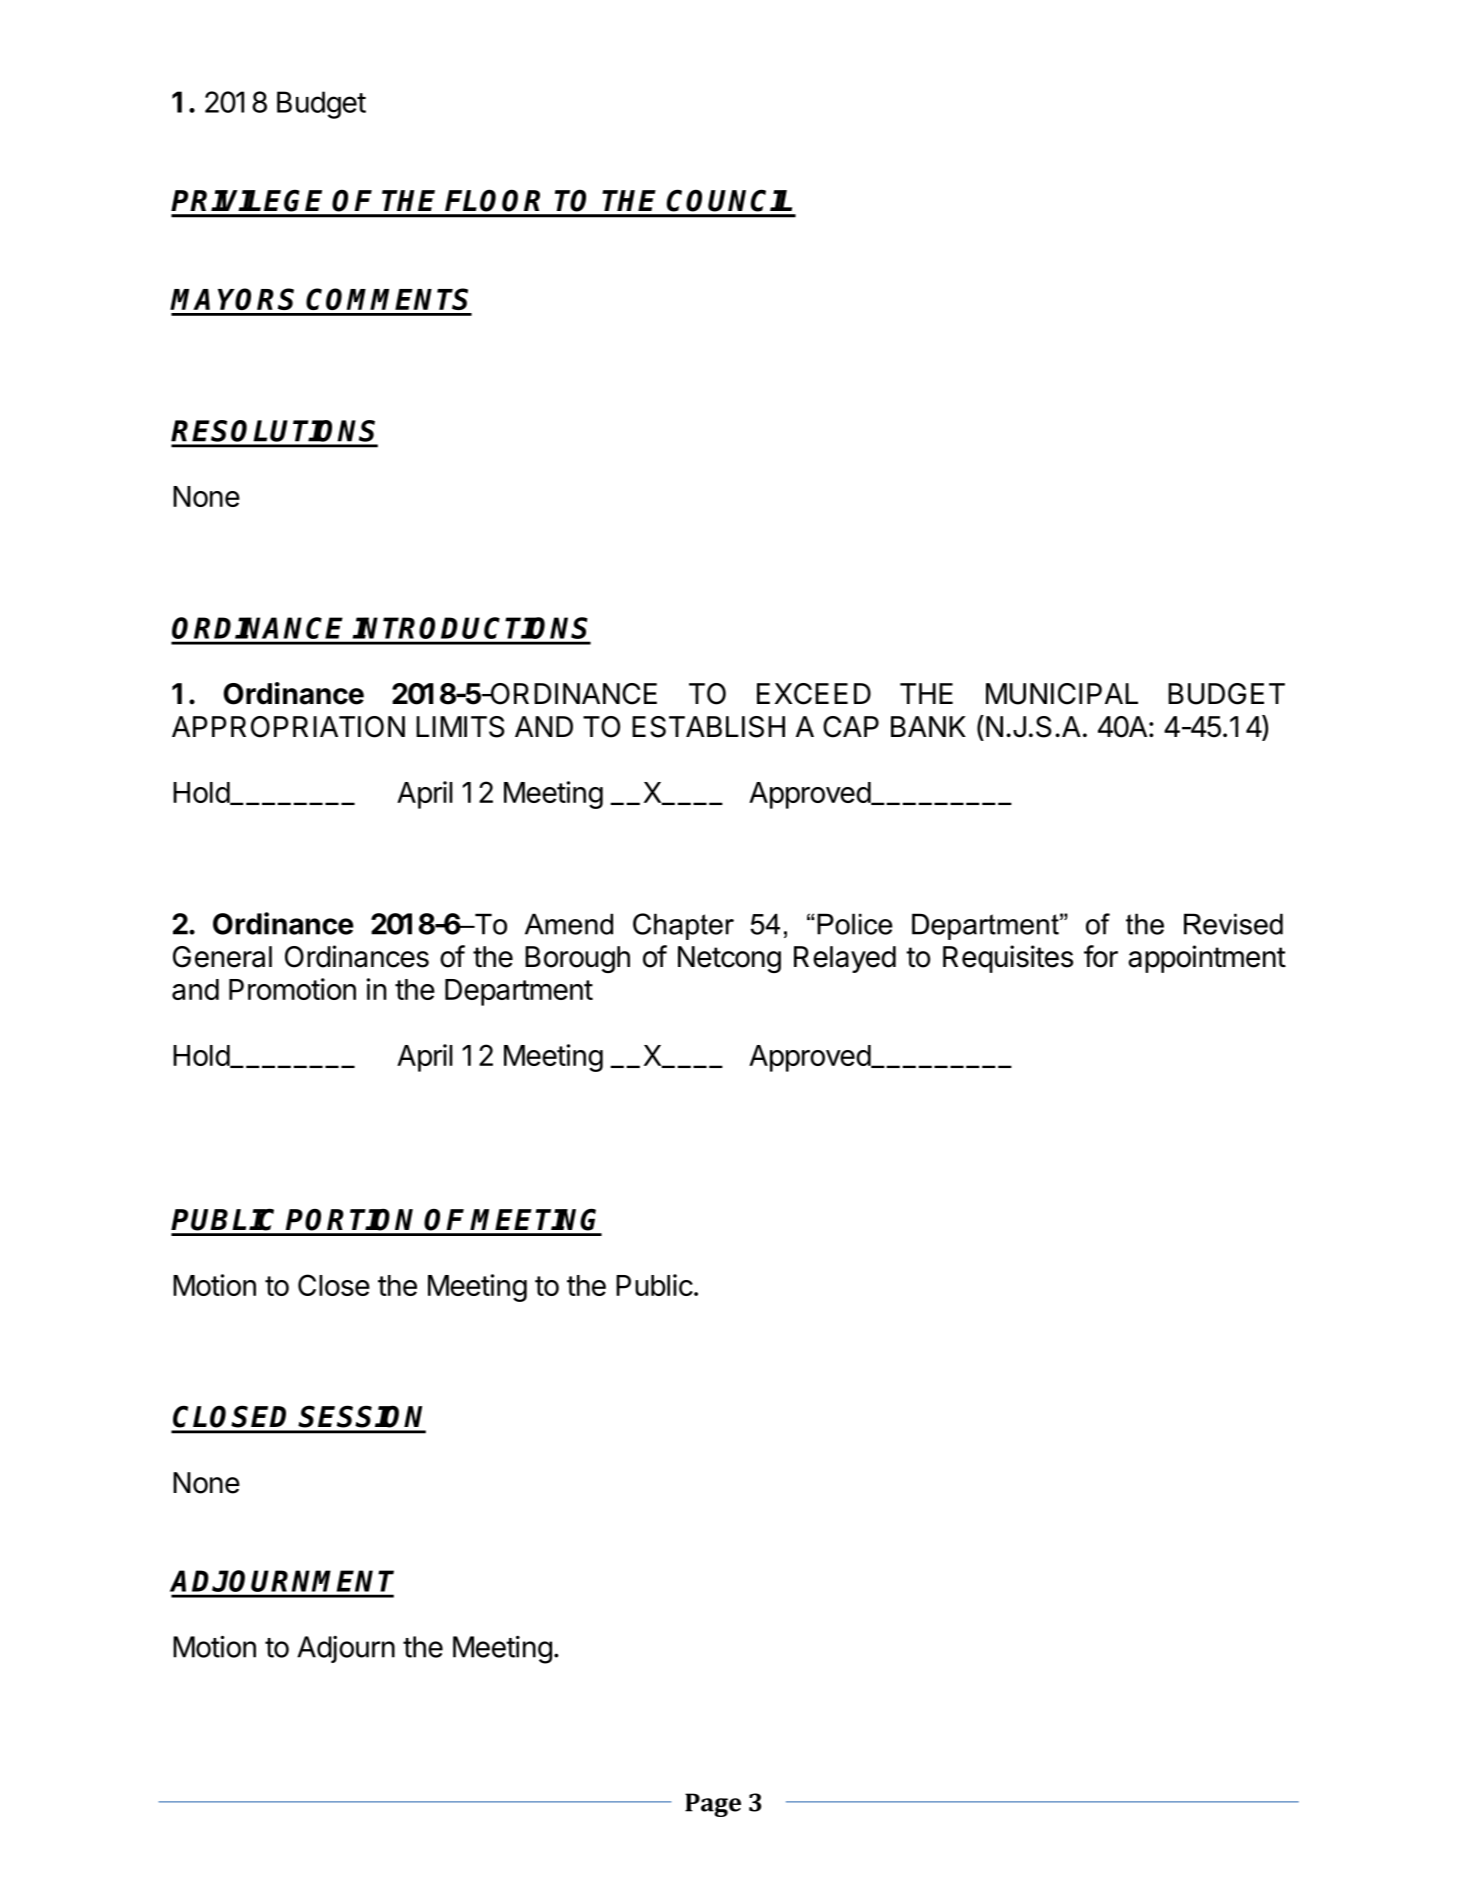  I want to click on for, so click(1101, 956).
